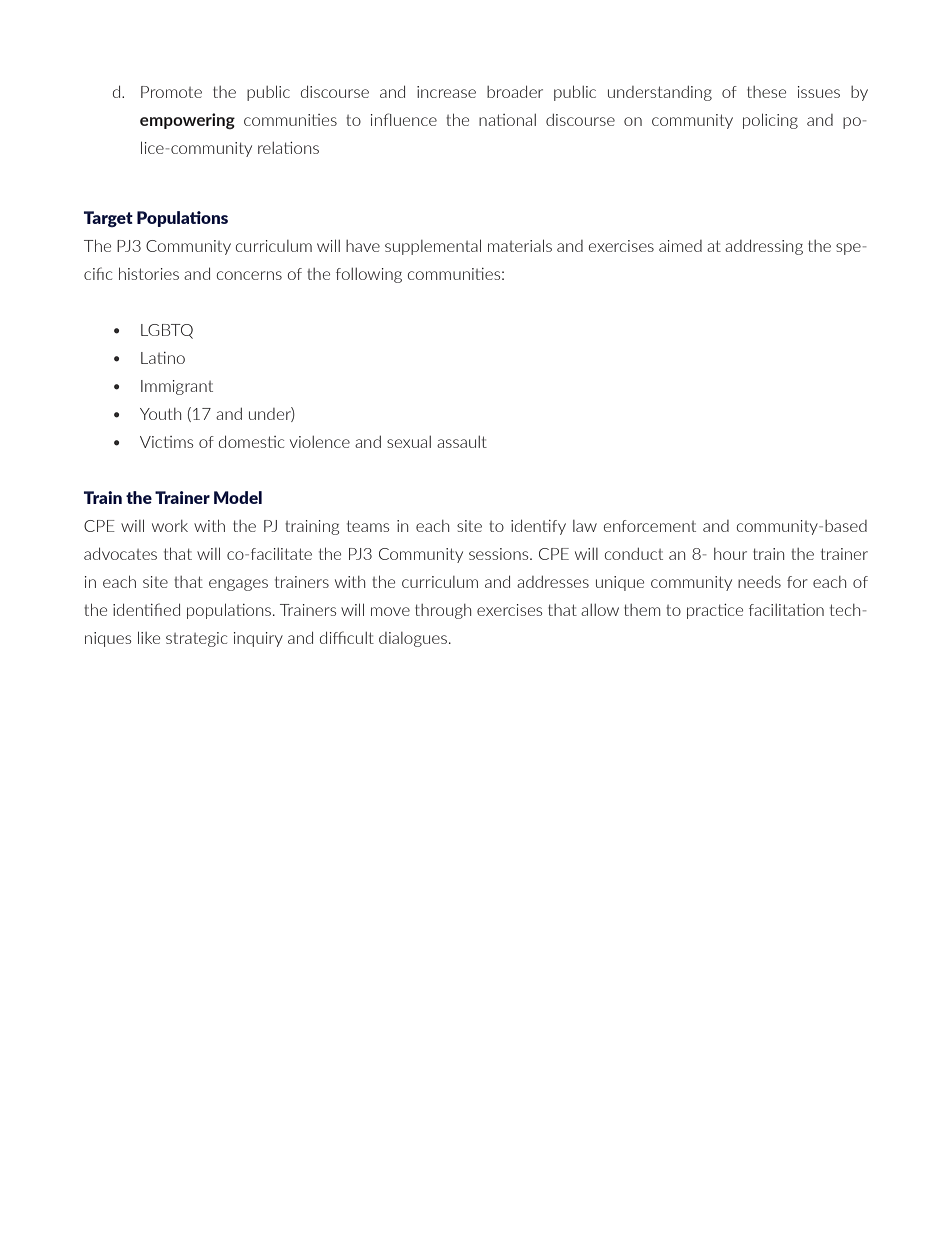 Image resolution: width=952 pixels, height=1233 pixels. What do you see at coordinates (764, 247) in the screenshot?
I see `addressing` at bounding box center [764, 247].
